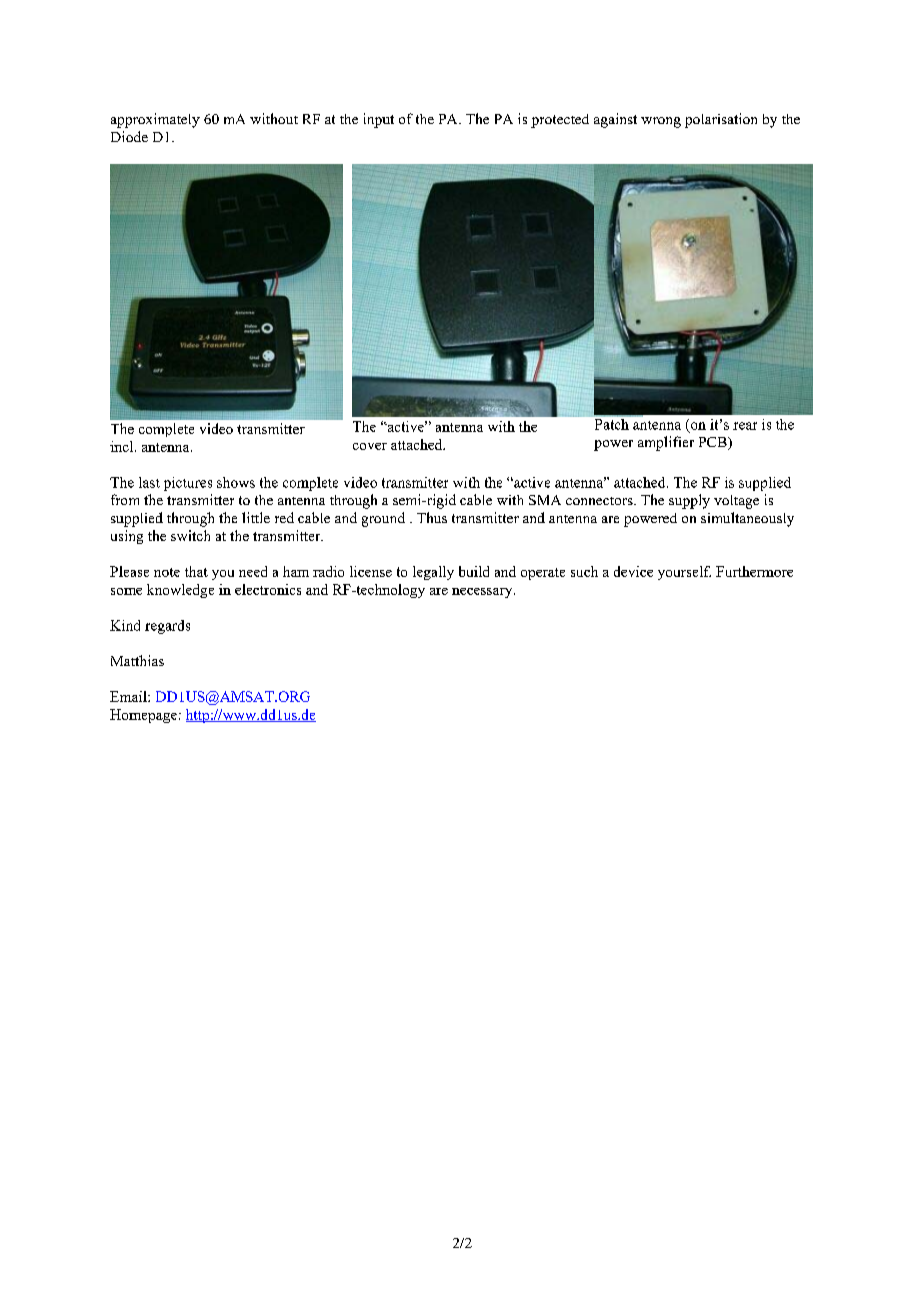  Describe the element at coordinates (483, 593) in the screenshot. I see `necessary` at that location.
